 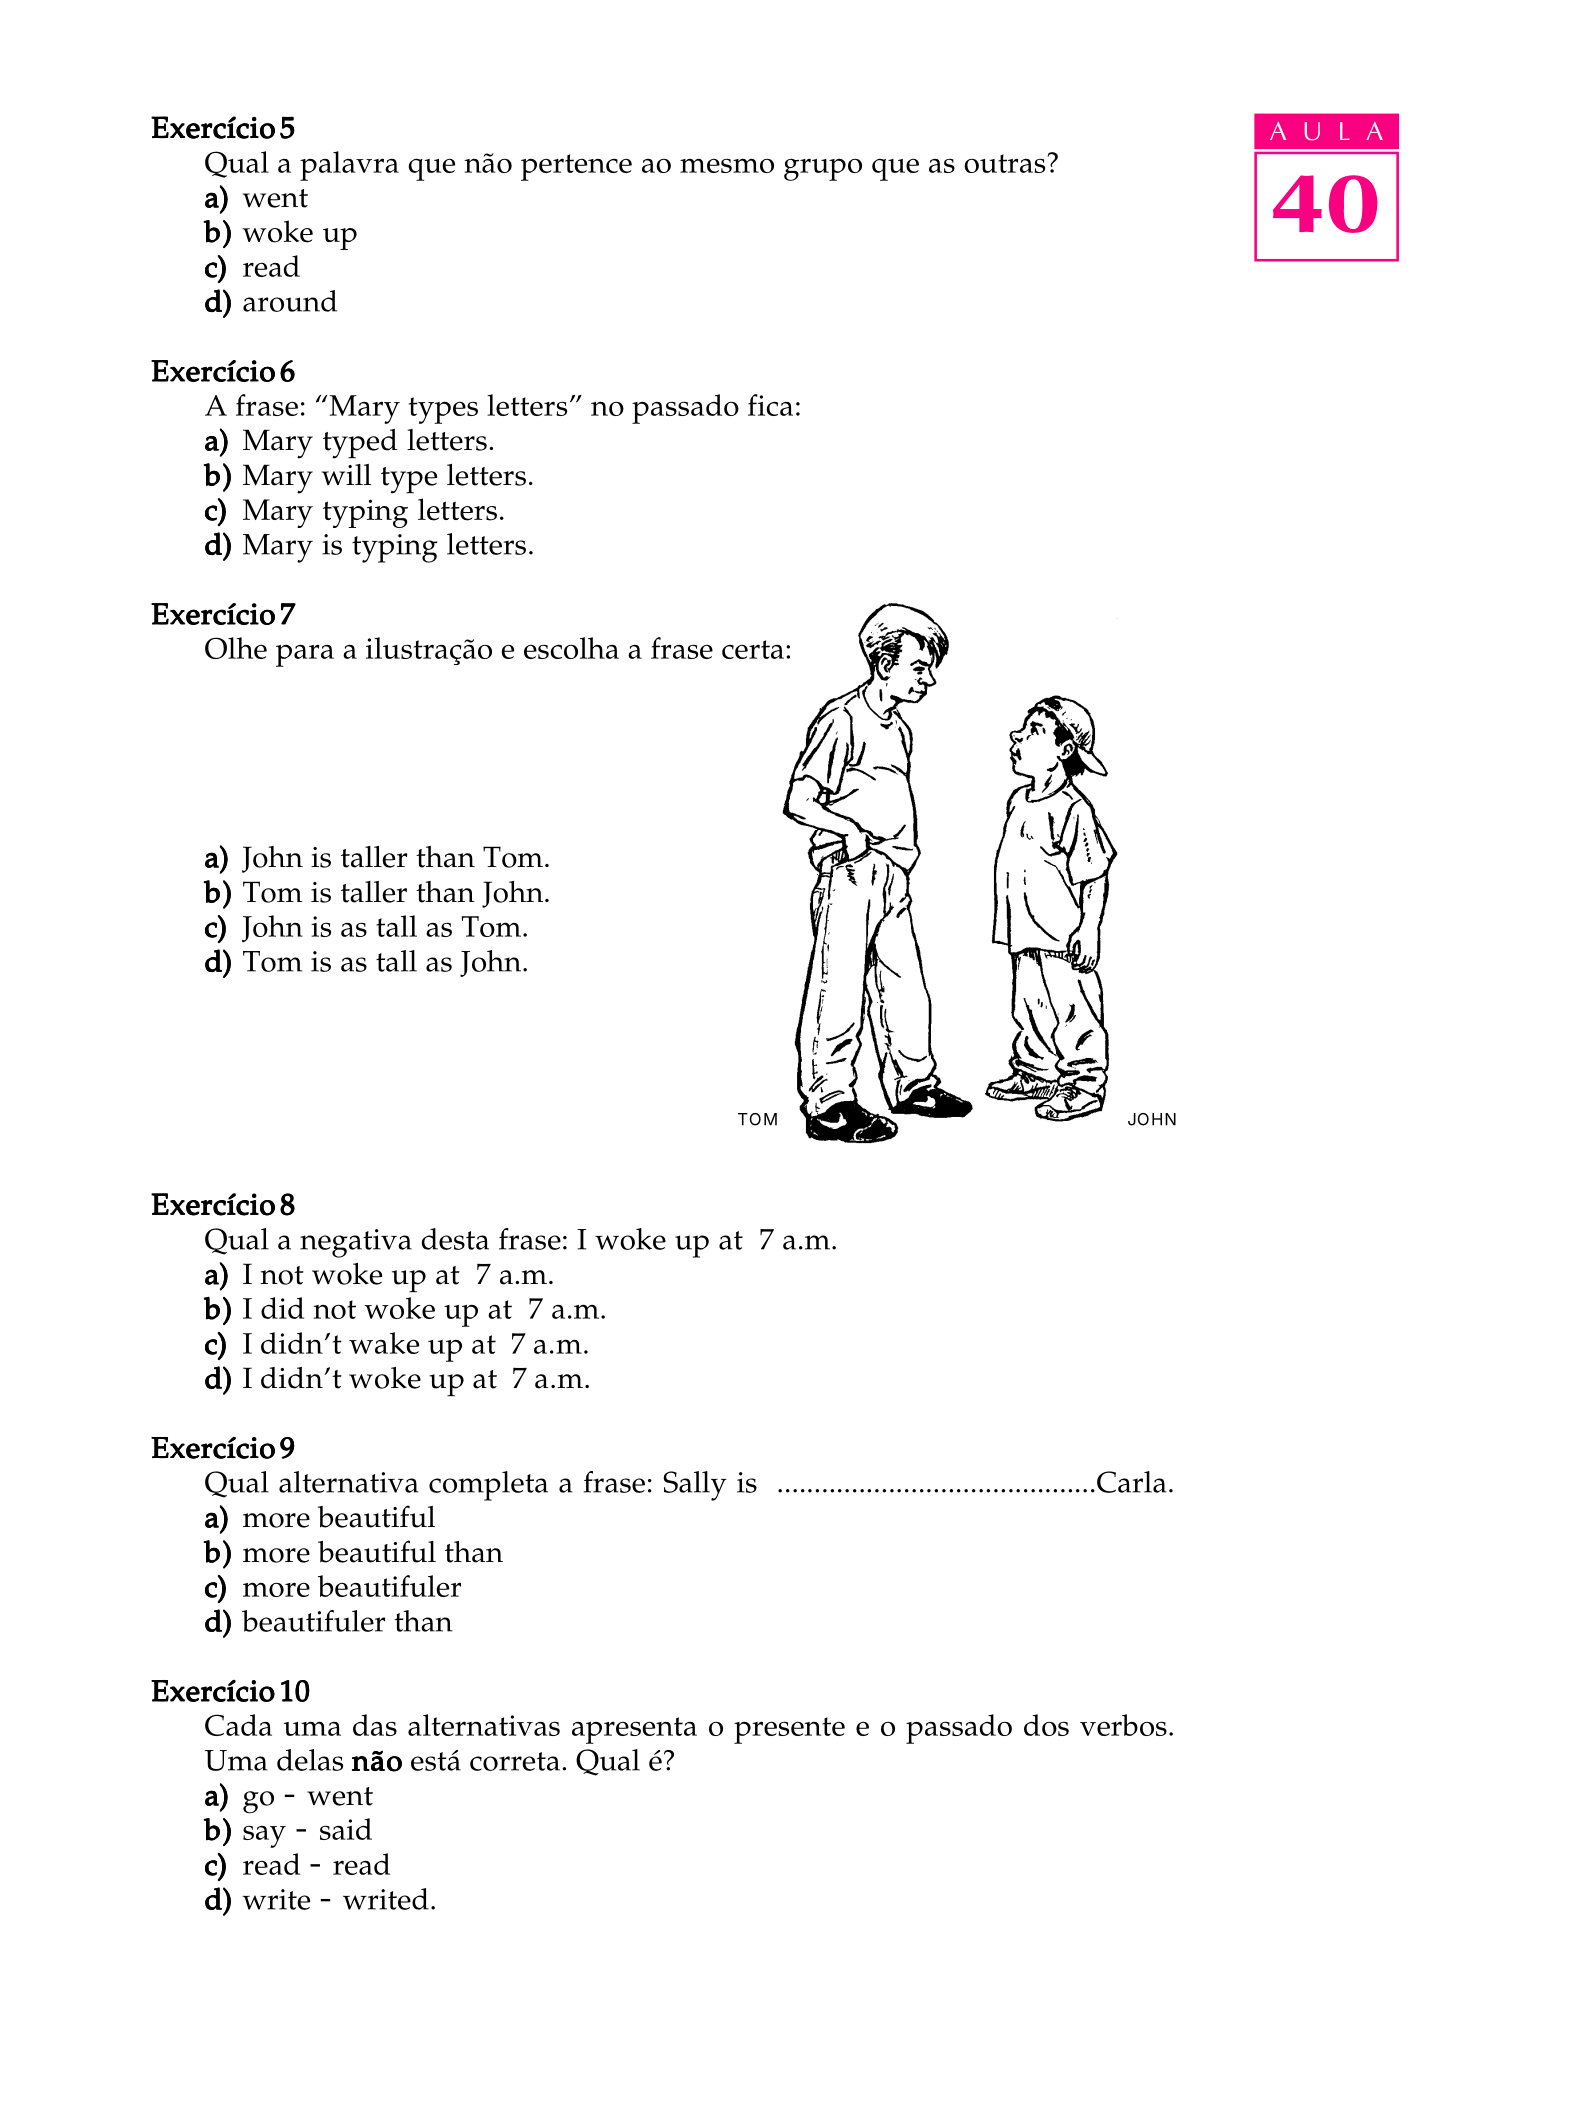 I want to click on dos, so click(x=1046, y=1725).
